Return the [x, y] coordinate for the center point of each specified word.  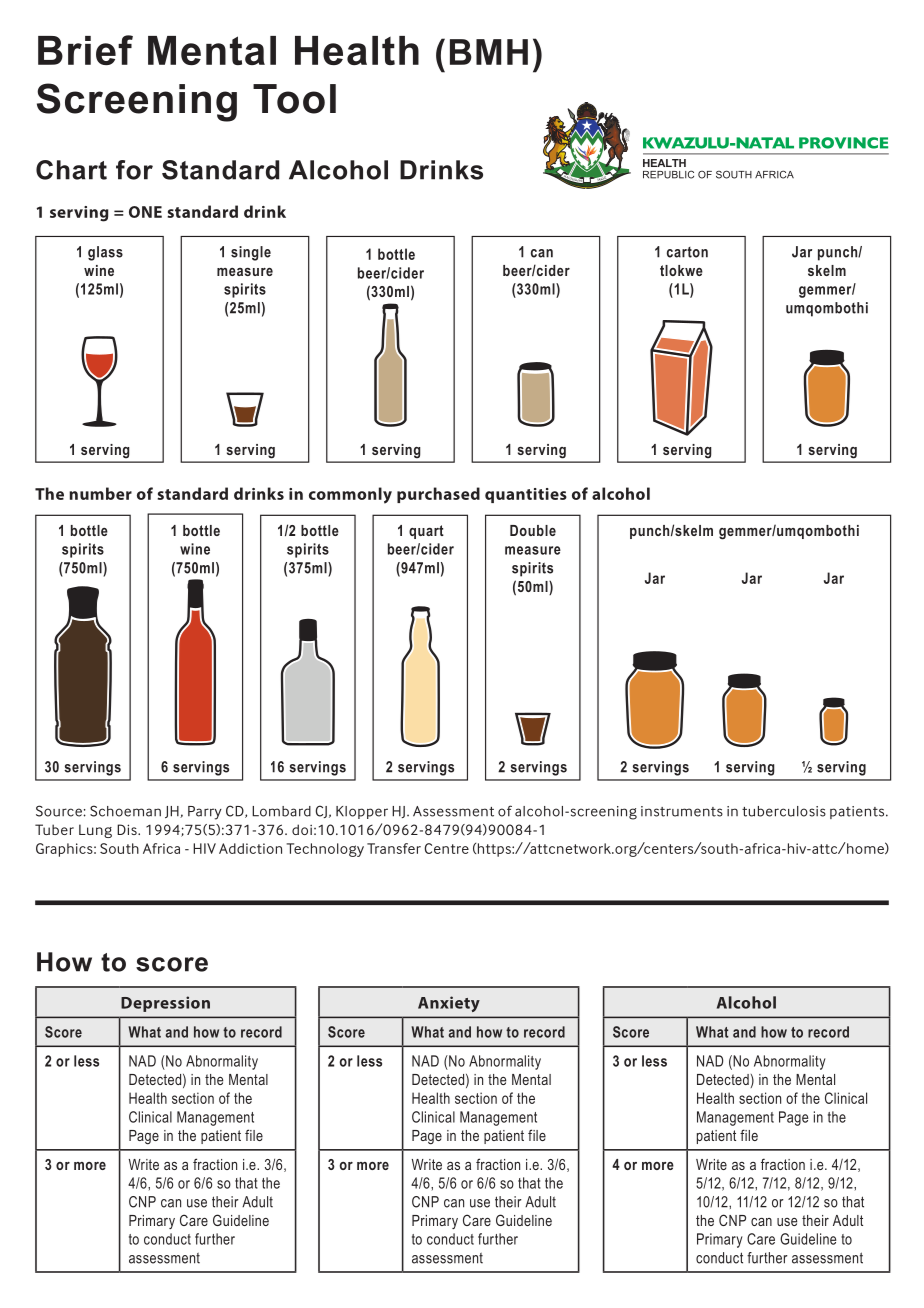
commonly [350, 495]
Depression [165, 1004]
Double [533, 530]
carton [687, 252]
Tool [294, 99]
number [100, 493]
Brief [85, 50]
